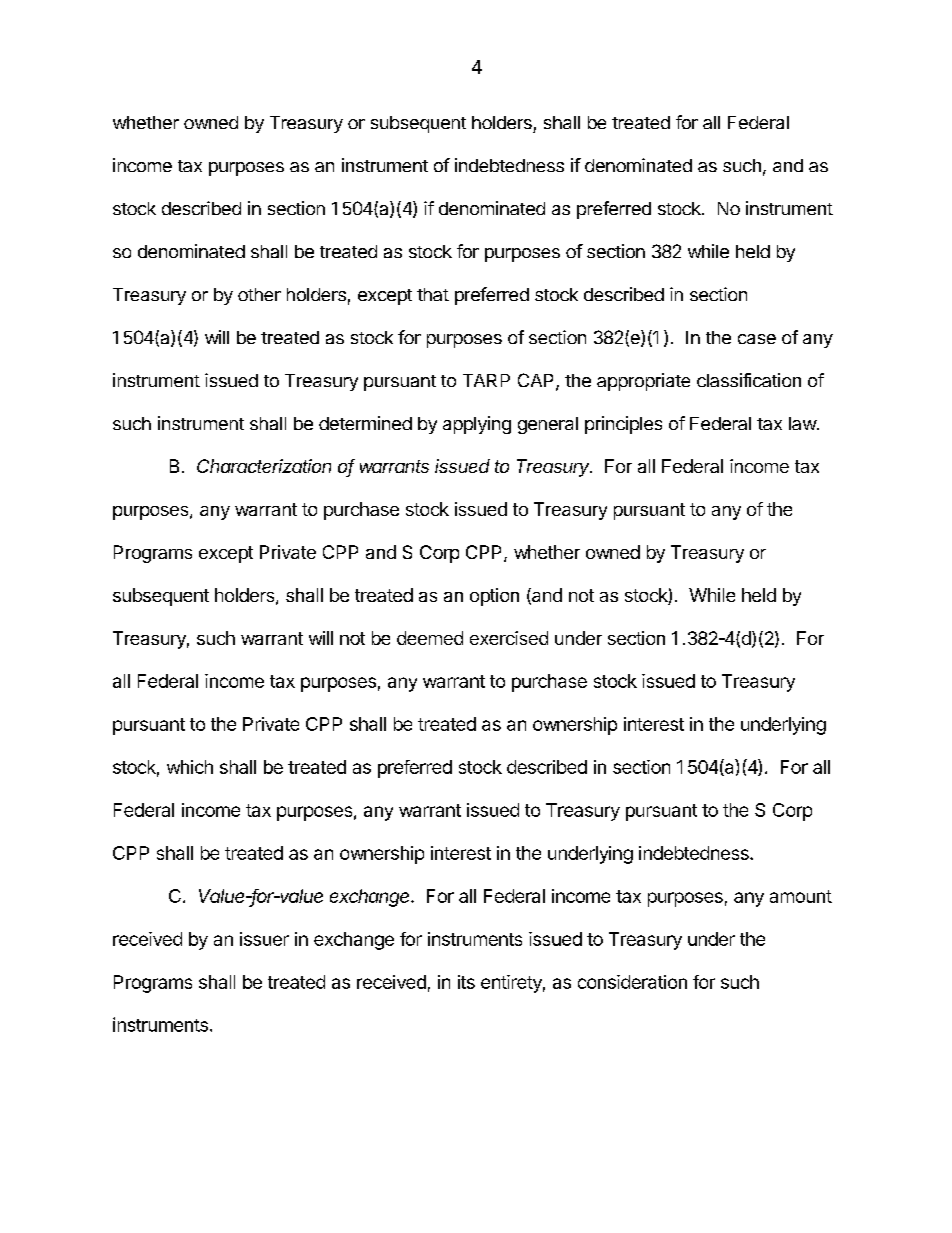 This image has width=952, height=1233. Describe the element at coordinates (757, 339) in the image. I see `case` at that location.
